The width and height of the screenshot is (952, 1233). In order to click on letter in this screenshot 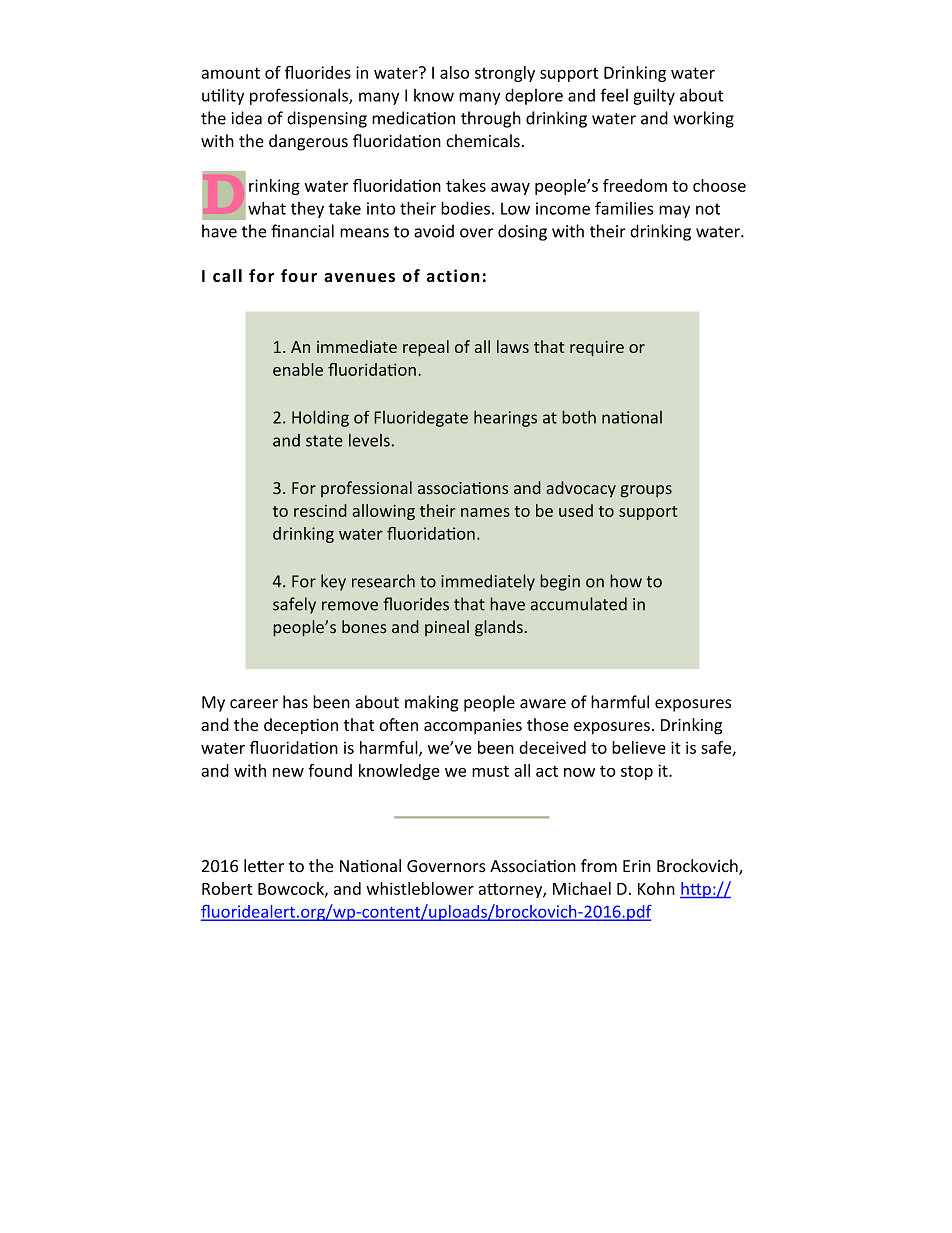, I will do `click(264, 866)`.
